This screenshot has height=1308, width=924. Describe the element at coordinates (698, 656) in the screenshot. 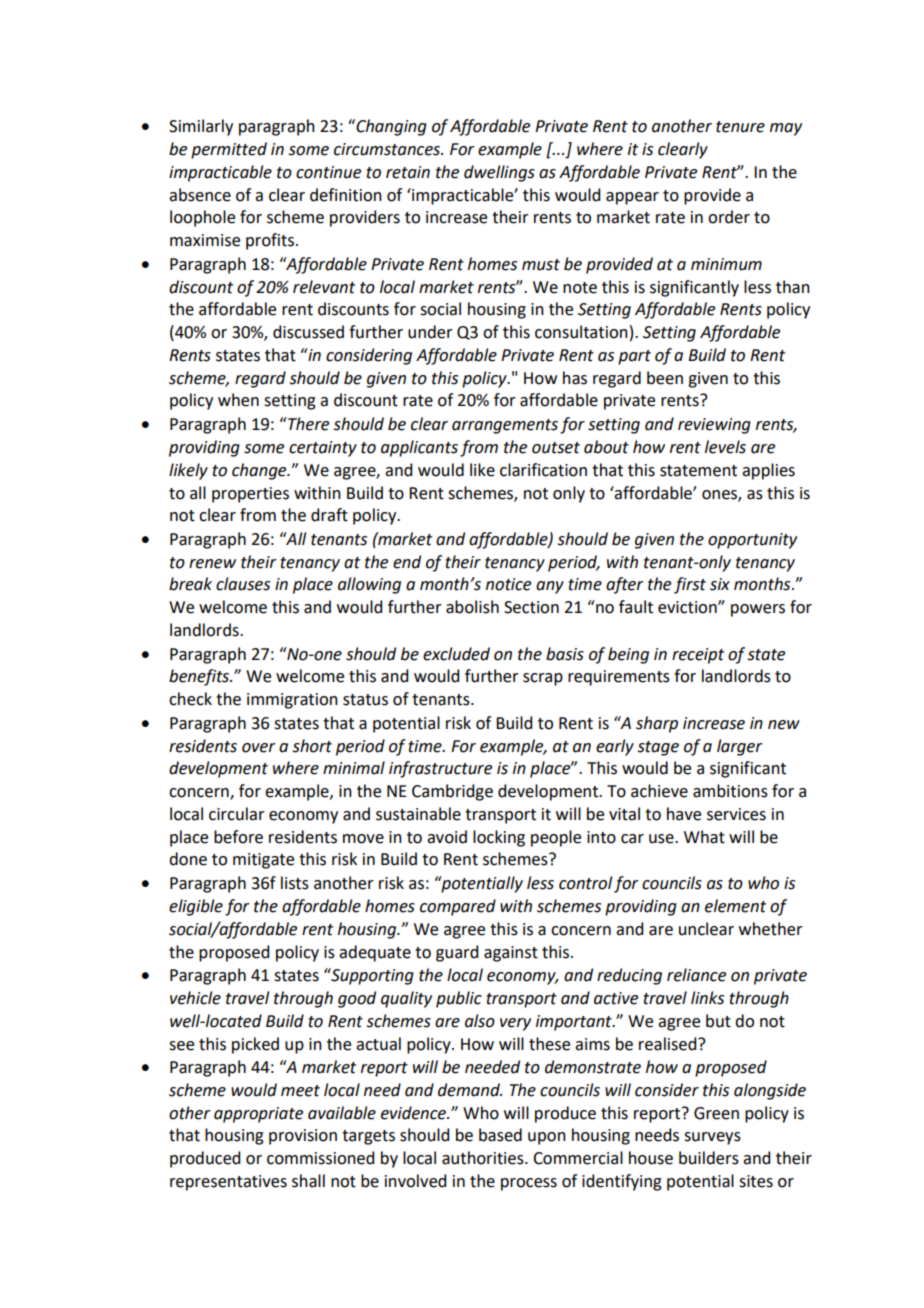

I see `receipt` at that location.
